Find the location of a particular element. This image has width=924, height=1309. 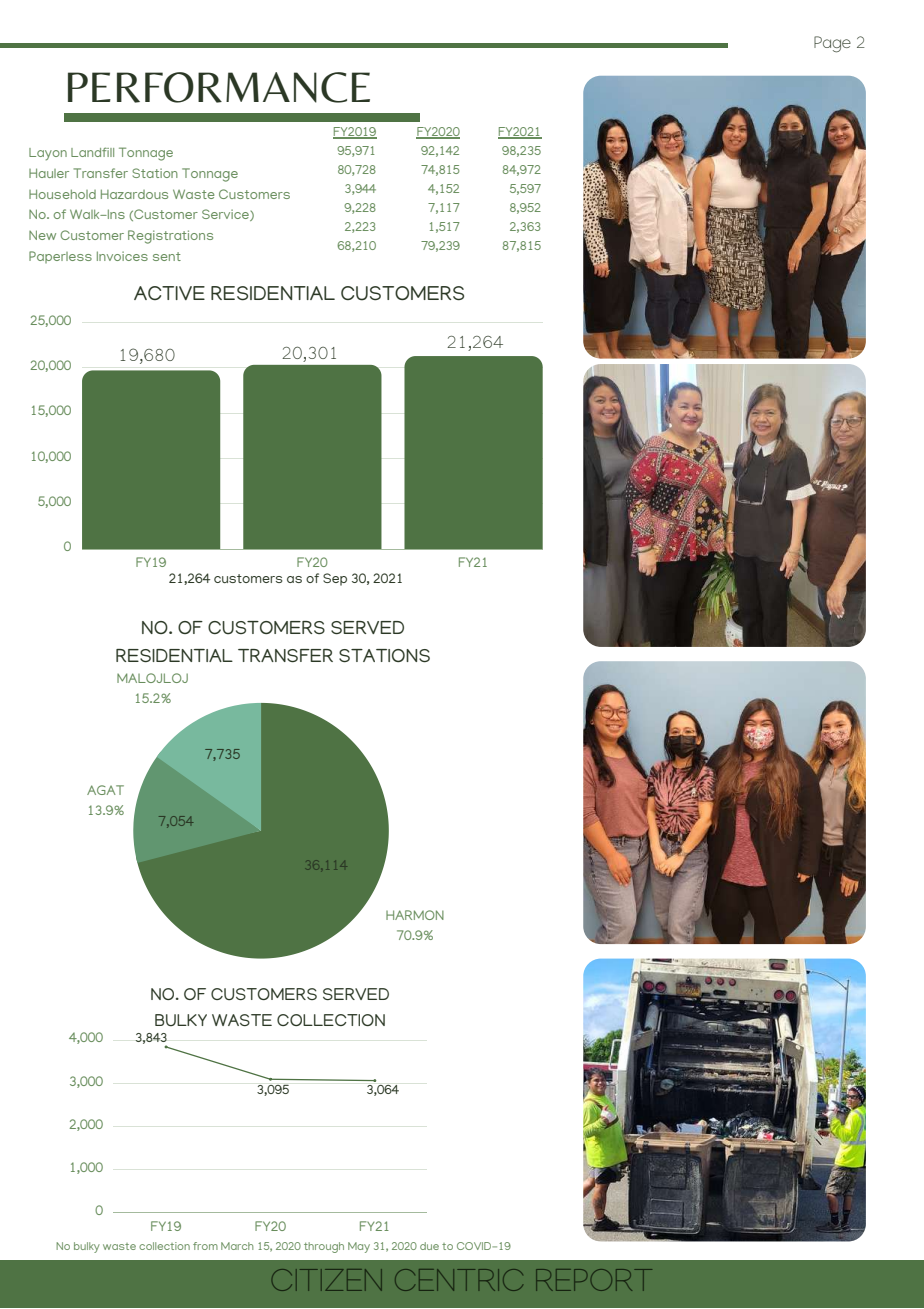

PERFORMANCE is located at coordinates (219, 87).
